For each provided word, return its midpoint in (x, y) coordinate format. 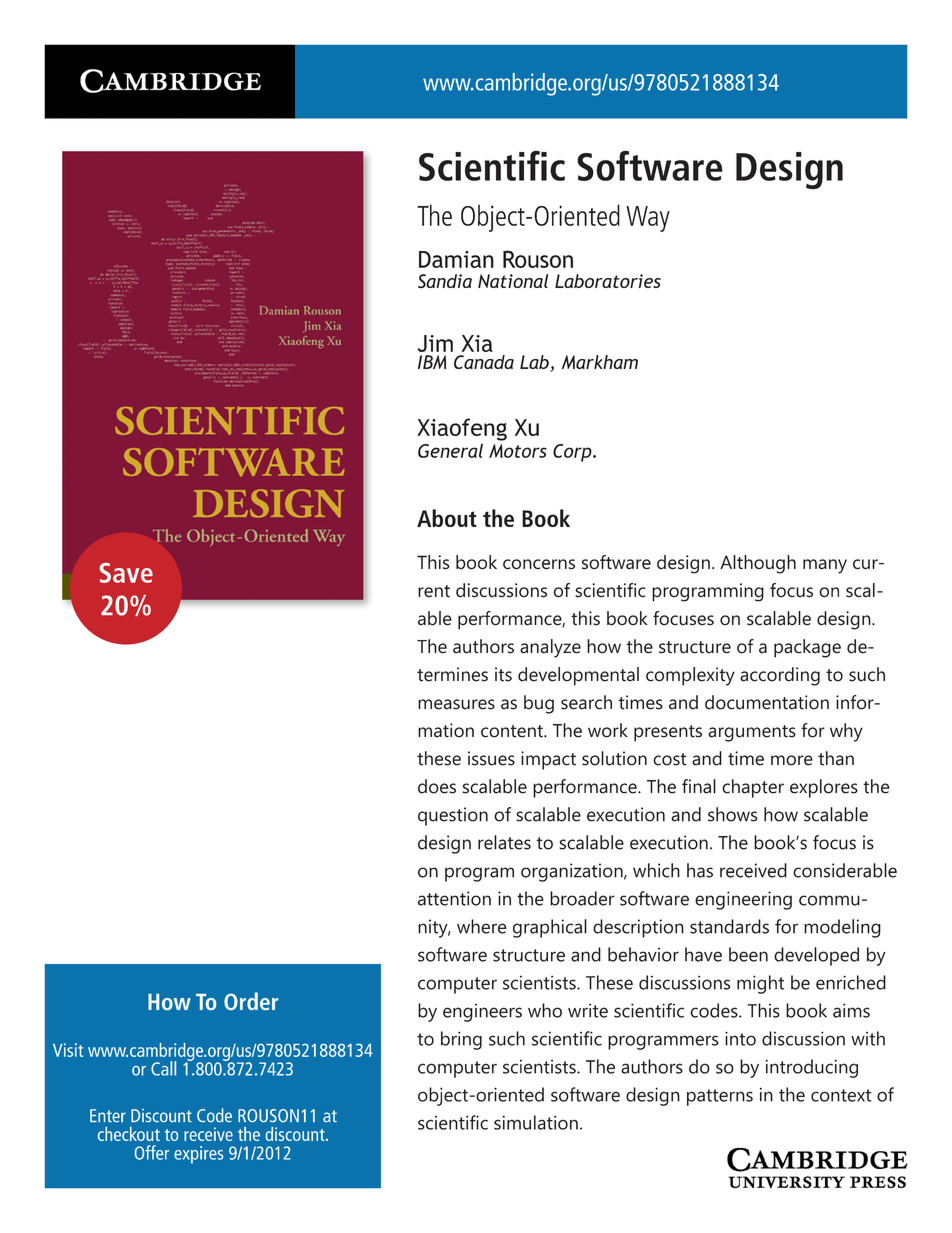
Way (648, 219)
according (780, 676)
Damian (456, 259)
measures (456, 704)
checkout (129, 1134)
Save (126, 573)
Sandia (445, 281)
